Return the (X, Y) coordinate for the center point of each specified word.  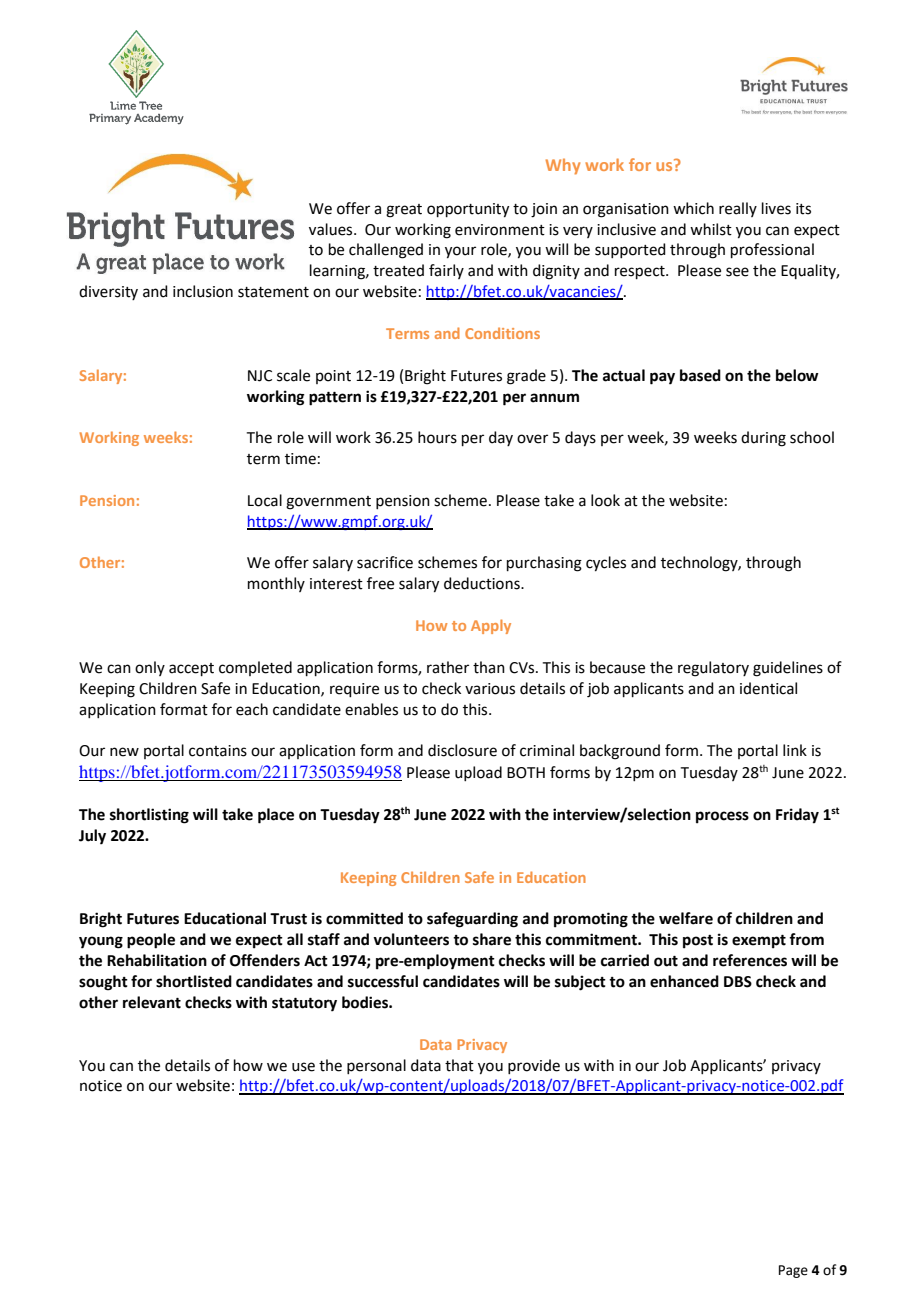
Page (793, 1271)
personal (376, 1066)
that (459, 1065)
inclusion (203, 291)
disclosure (462, 750)
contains (218, 751)
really (738, 209)
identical (768, 688)
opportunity (468, 210)
